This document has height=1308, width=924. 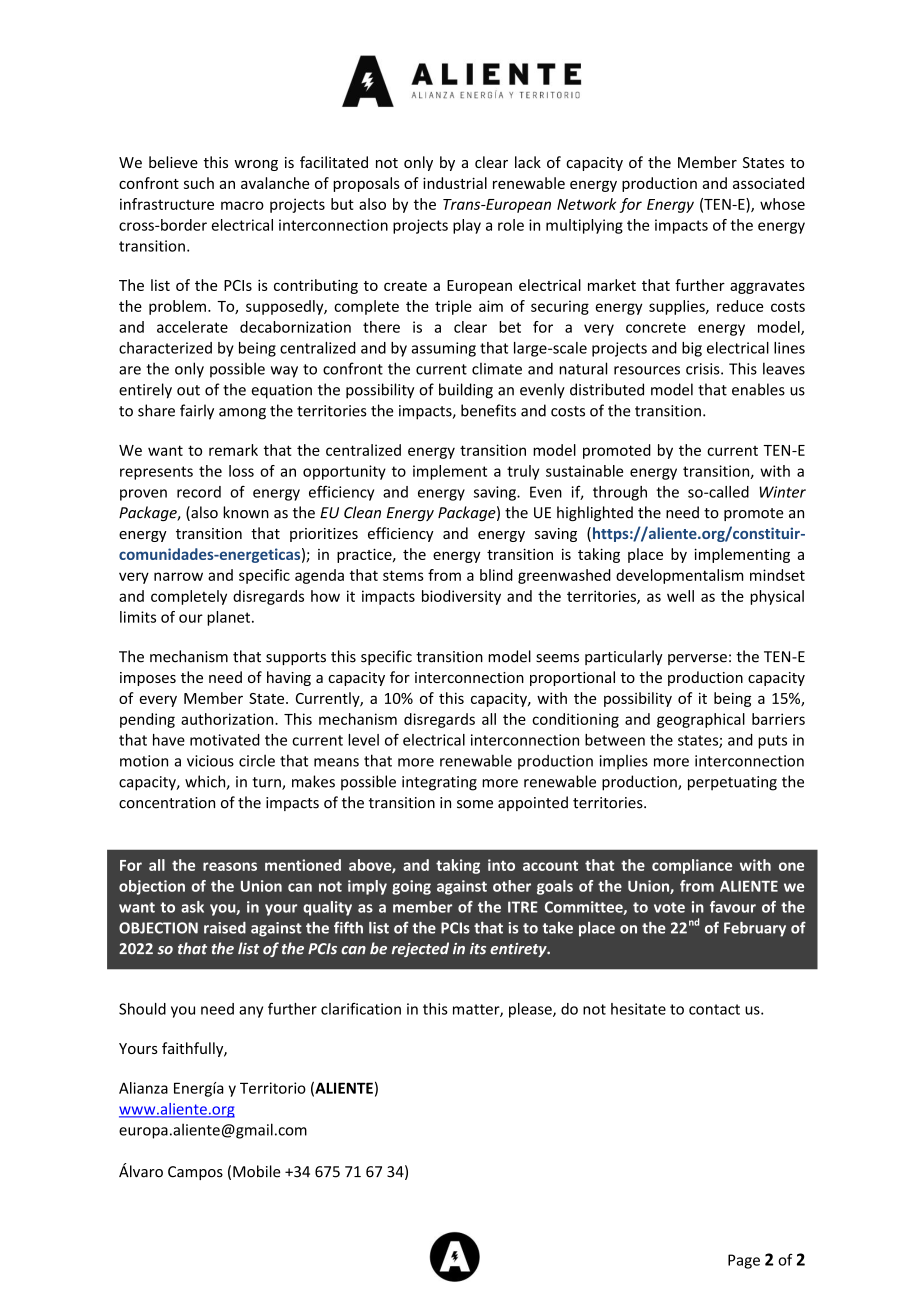 What do you see at coordinates (768, 183) in the document?
I see `associated` at bounding box center [768, 183].
